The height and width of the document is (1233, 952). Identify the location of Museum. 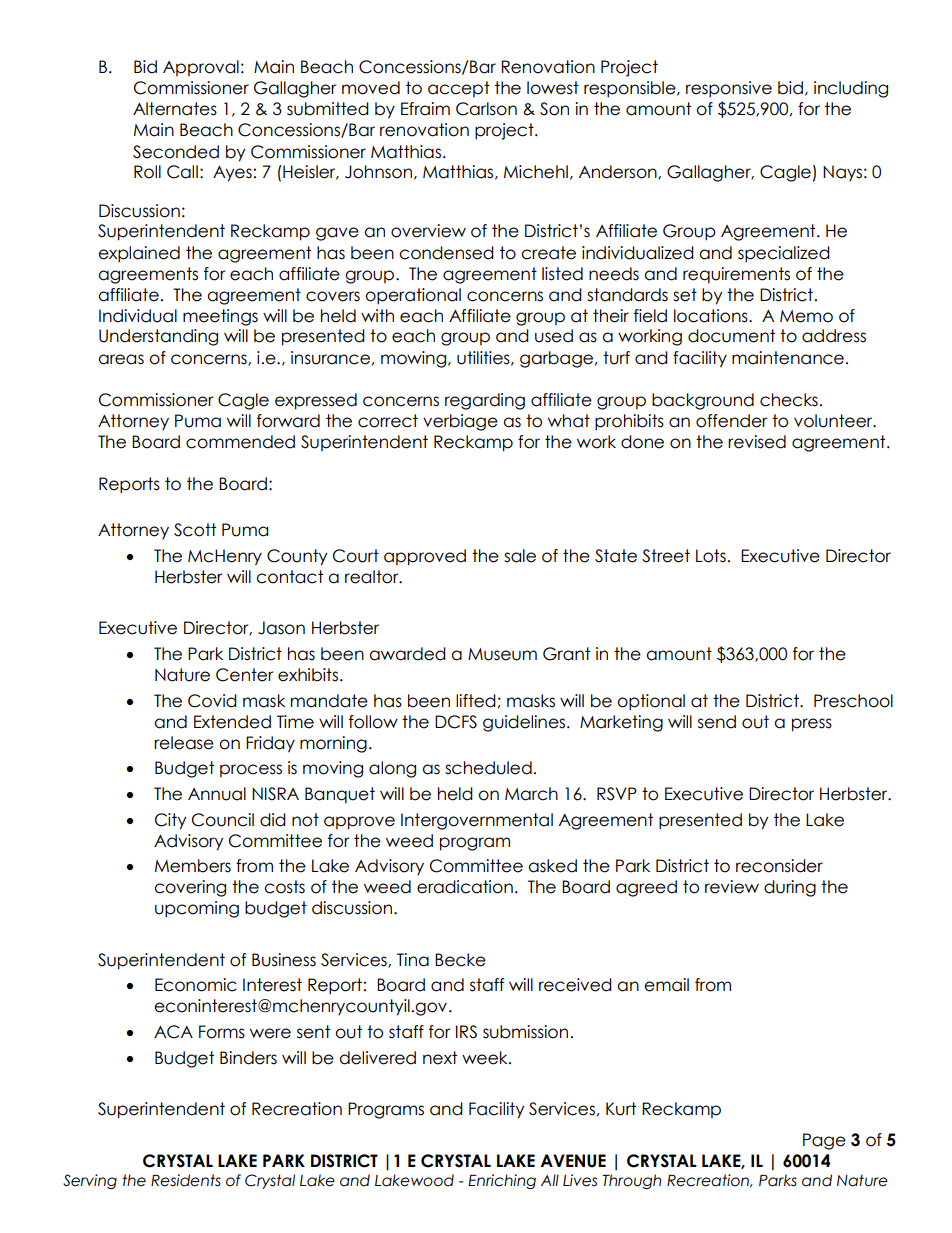
(502, 654).
